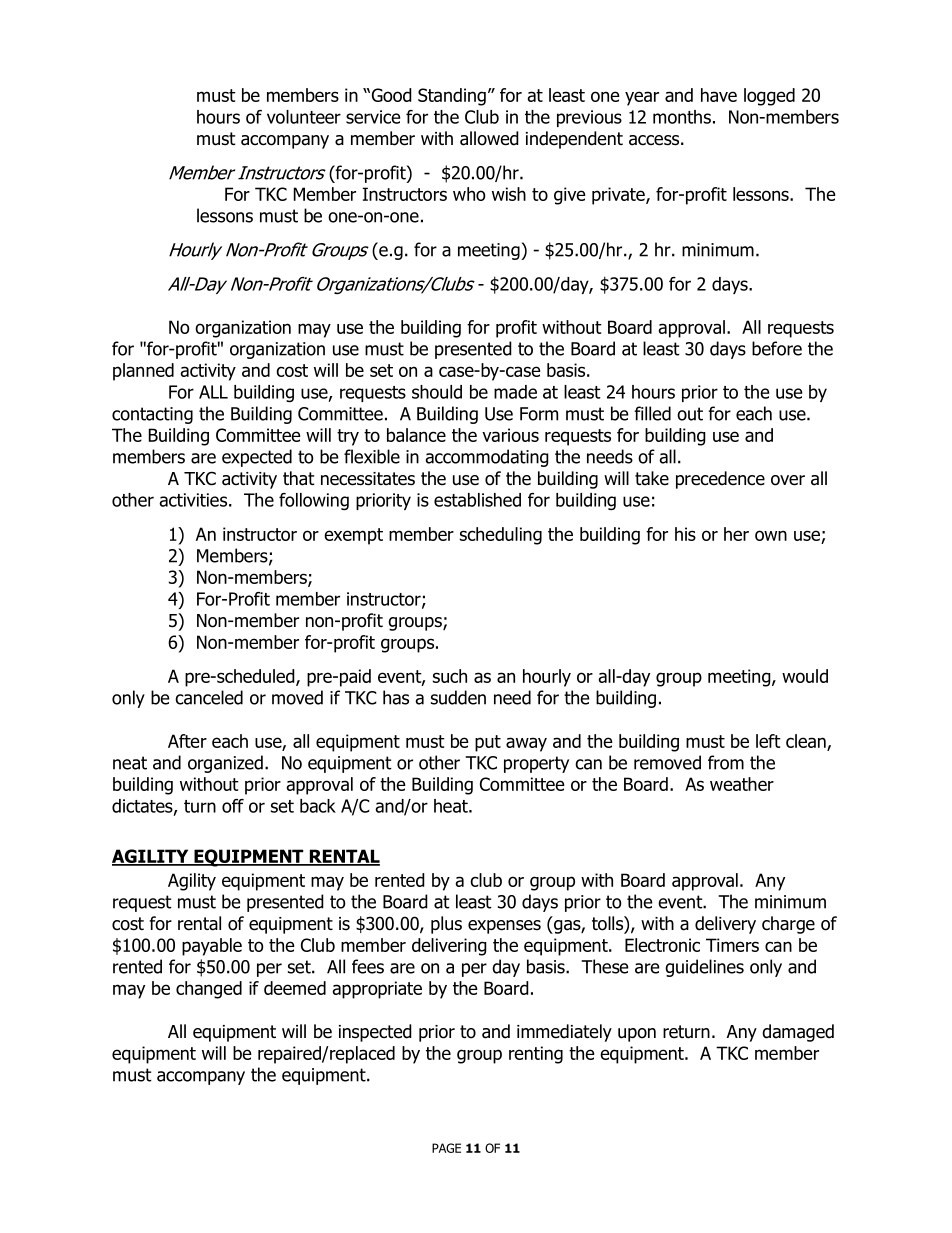 Image resolution: width=952 pixels, height=1233 pixels. What do you see at coordinates (777, 348) in the screenshot?
I see `before` at bounding box center [777, 348].
